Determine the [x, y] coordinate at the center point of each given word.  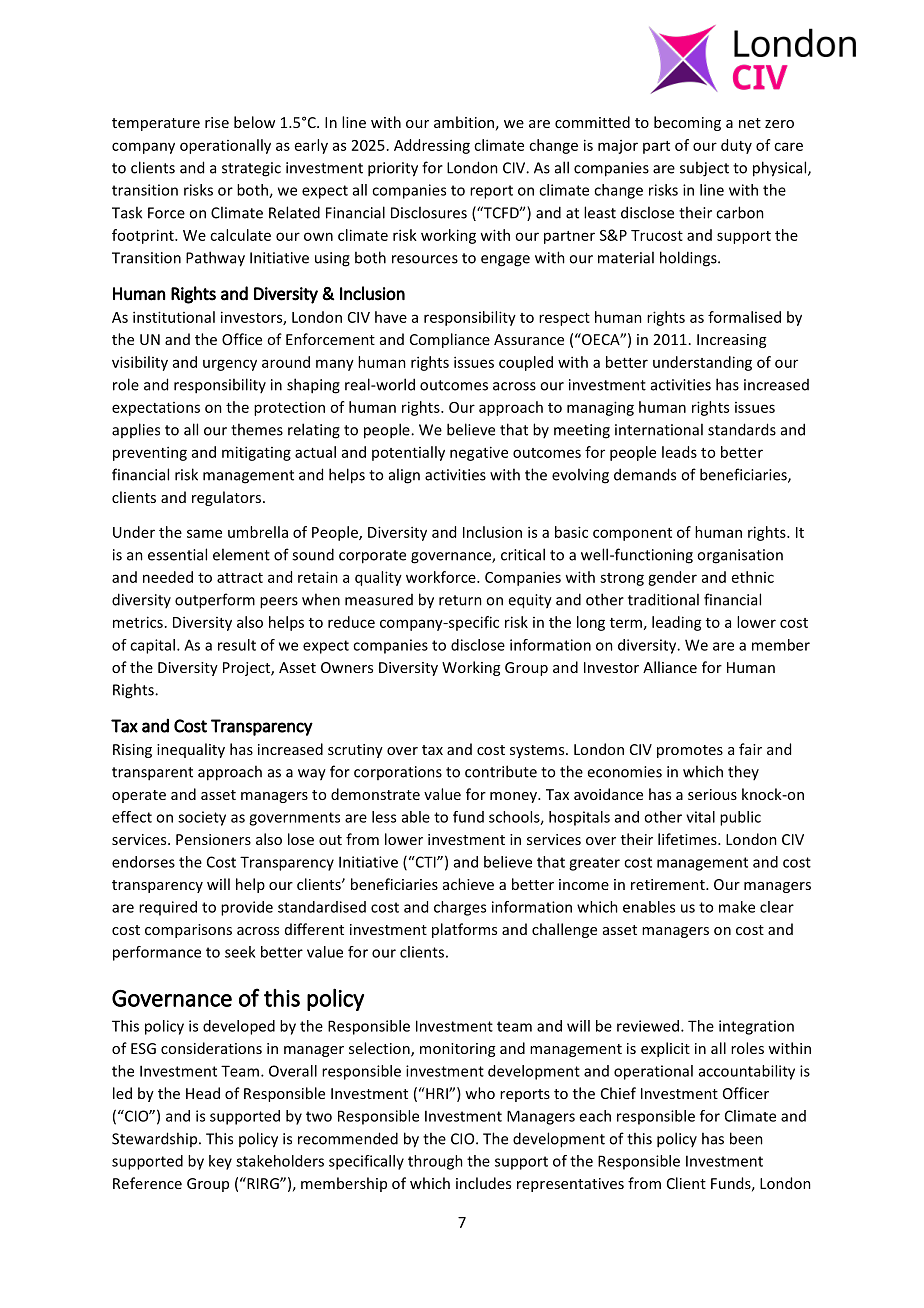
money [514, 797]
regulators [228, 498]
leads [679, 452]
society [202, 818]
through [435, 1162]
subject [704, 169]
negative [479, 453]
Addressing [432, 146]
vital [700, 817]
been [746, 1138]
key [220, 1162]
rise [217, 122]
